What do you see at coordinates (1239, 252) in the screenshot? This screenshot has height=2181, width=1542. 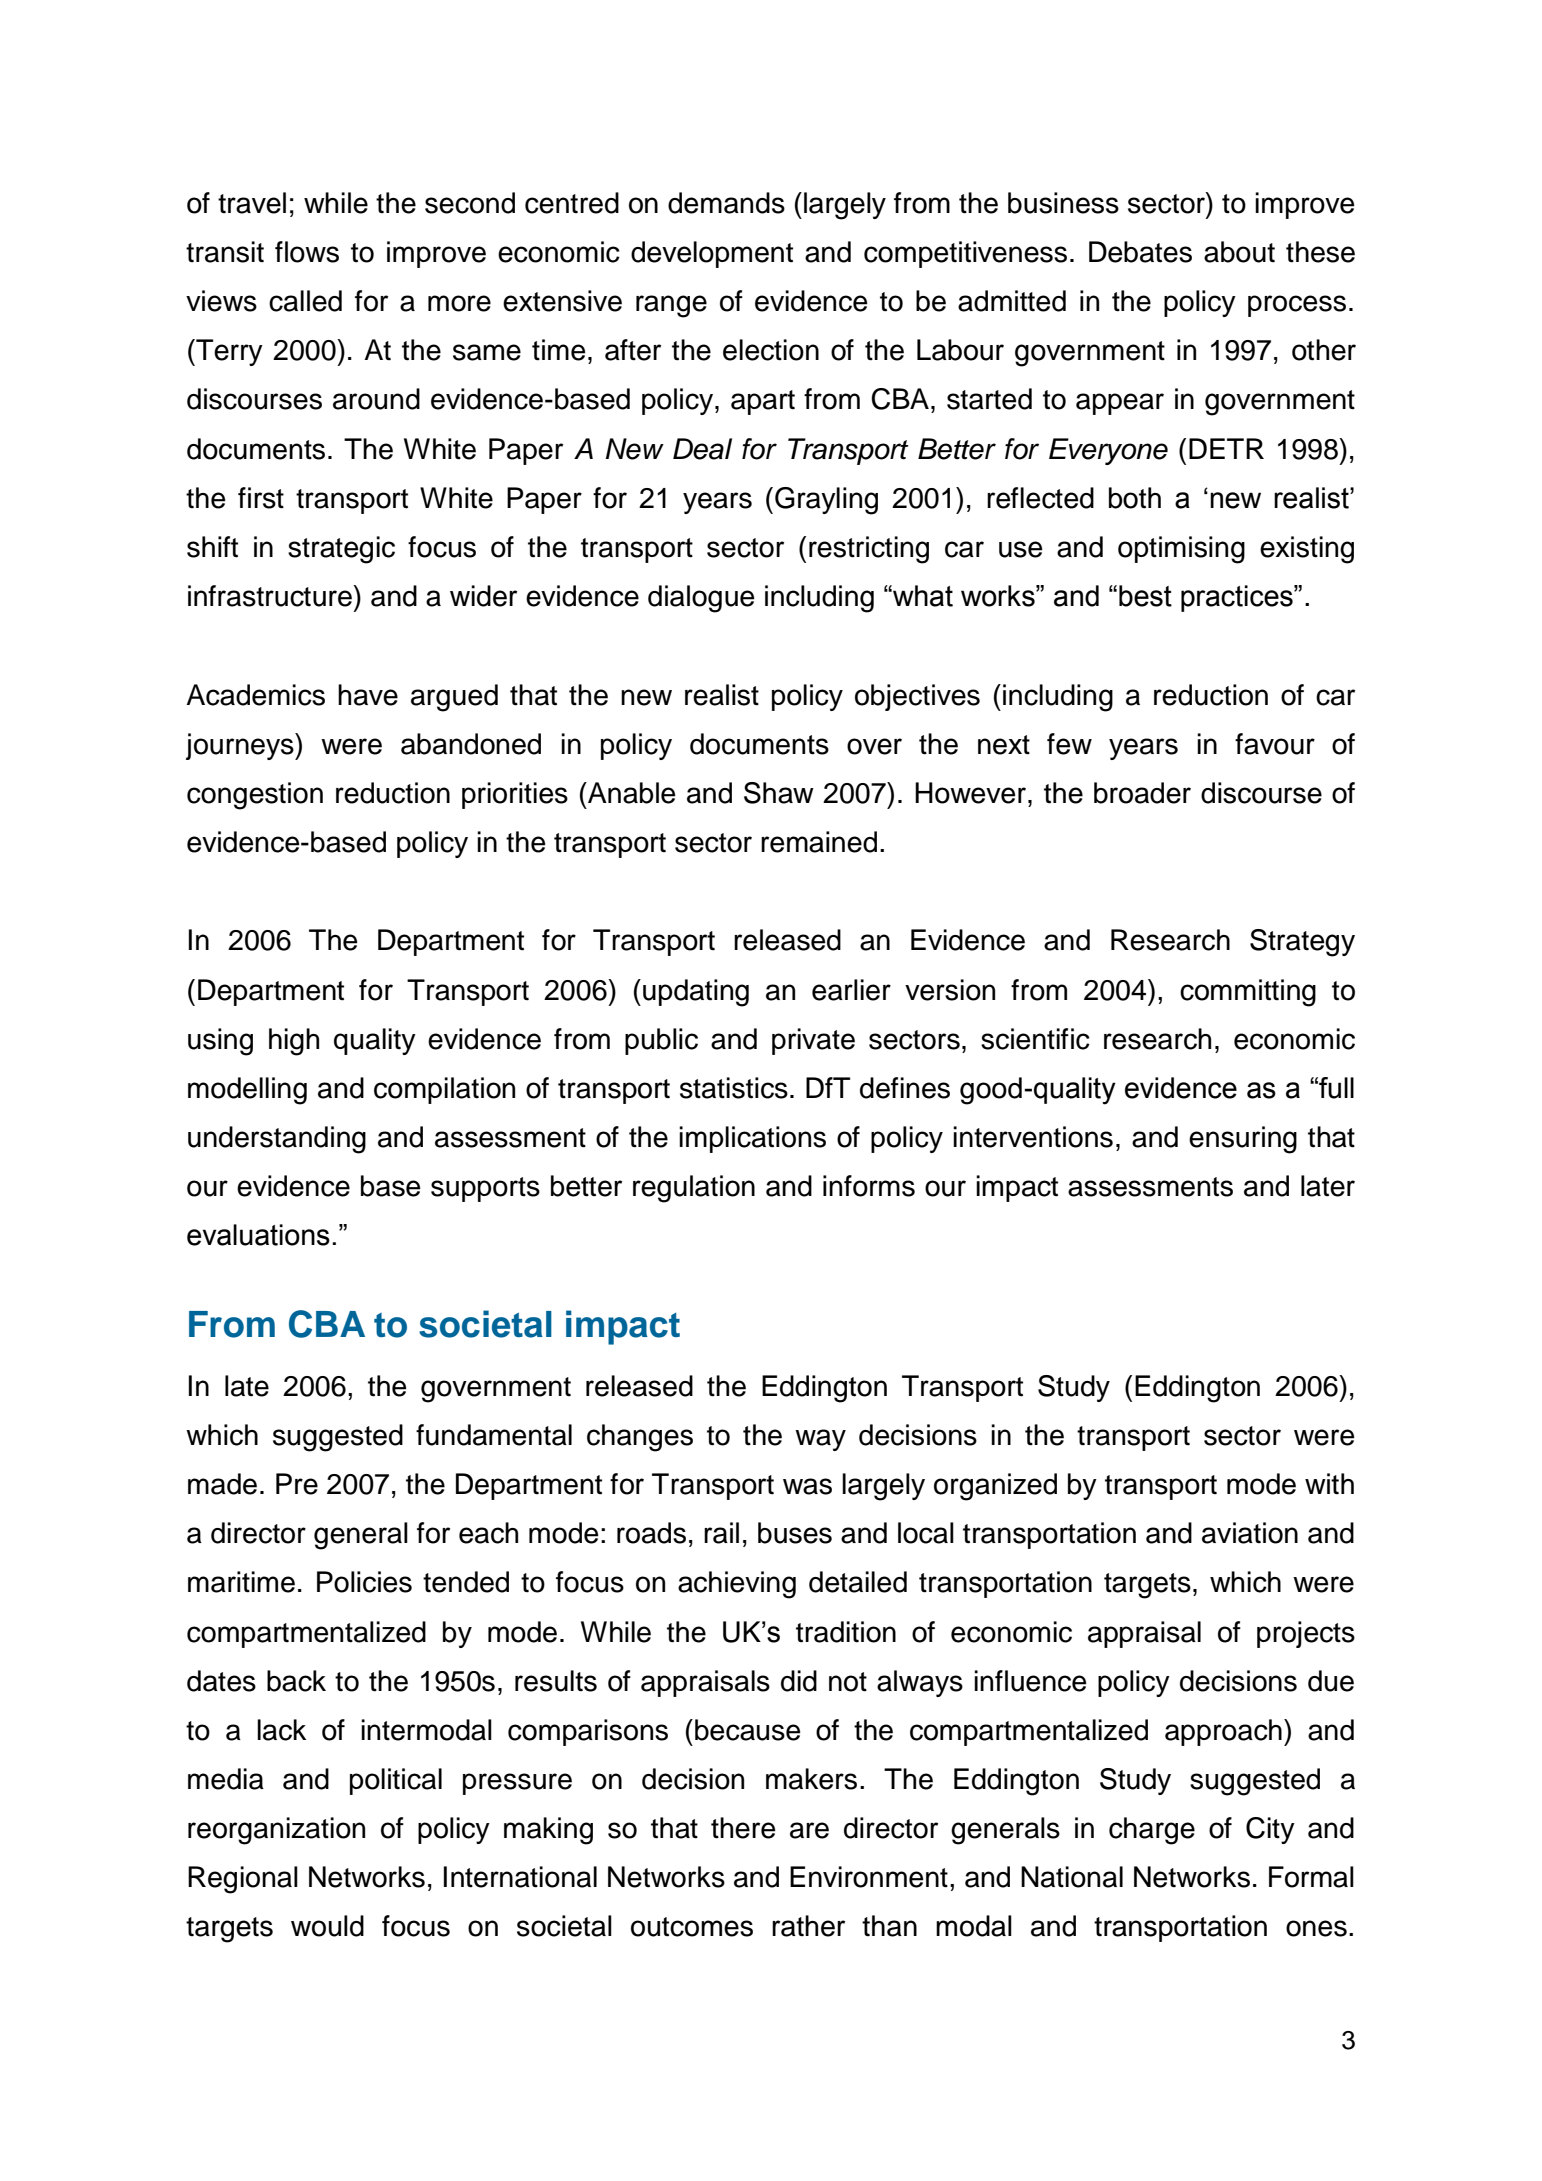 I see `about` at bounding box center [1239, 252].
